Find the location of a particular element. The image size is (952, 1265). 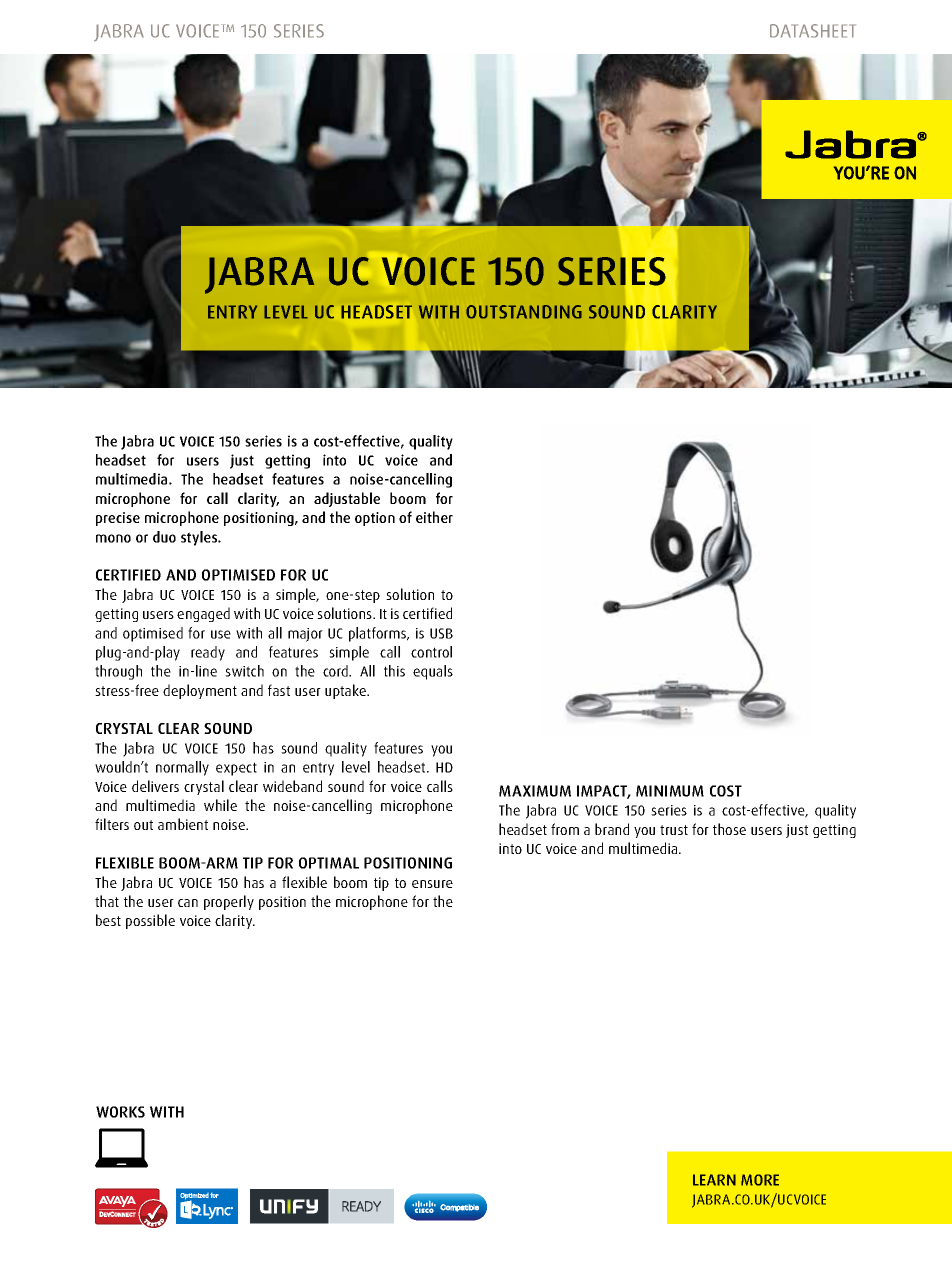

WORKS is located at coordinates (120, 1112).
